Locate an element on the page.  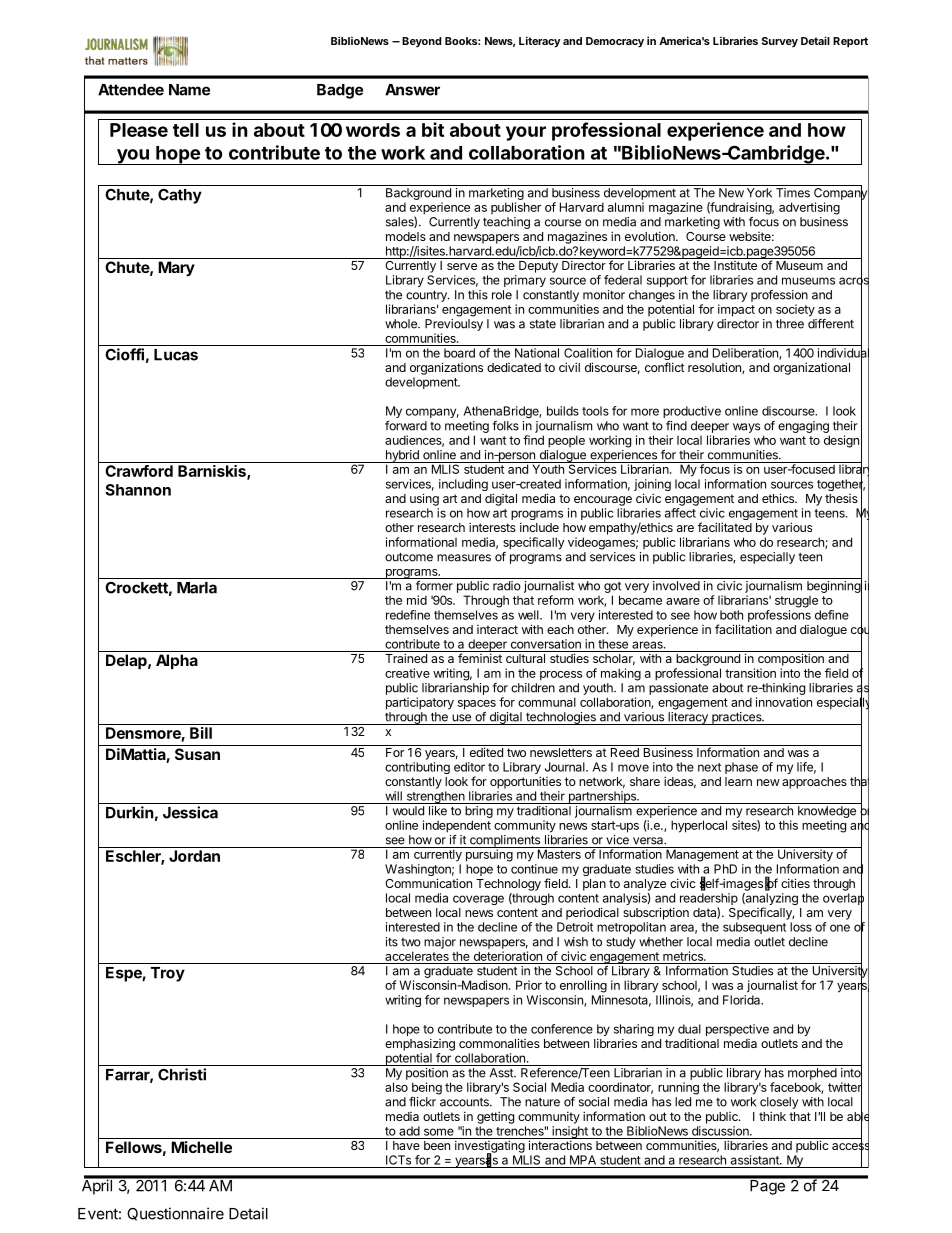
assistant is located at coordinates (756, 1160).
